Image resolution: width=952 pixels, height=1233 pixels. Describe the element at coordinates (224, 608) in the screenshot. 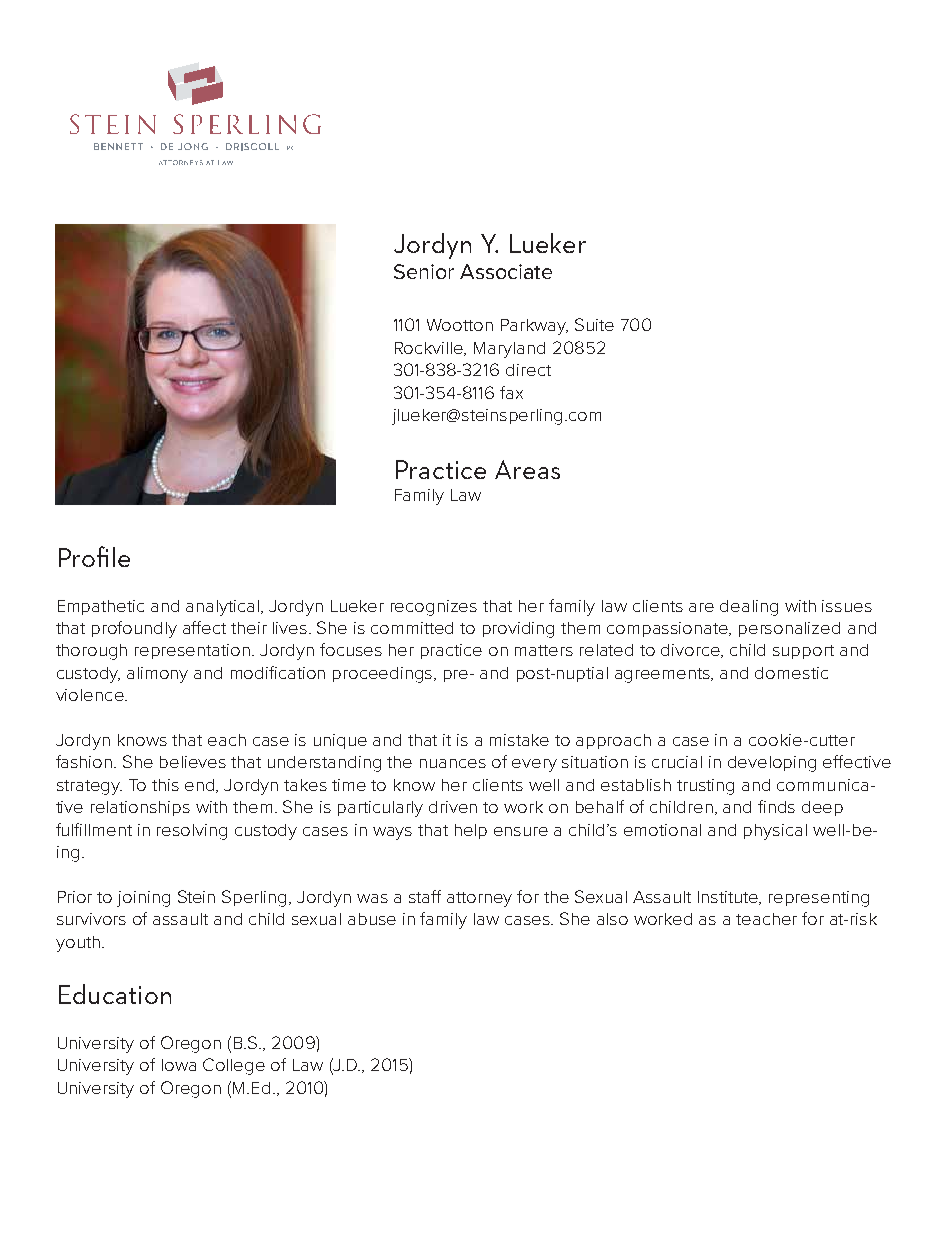

I see `analytical` at that location.
